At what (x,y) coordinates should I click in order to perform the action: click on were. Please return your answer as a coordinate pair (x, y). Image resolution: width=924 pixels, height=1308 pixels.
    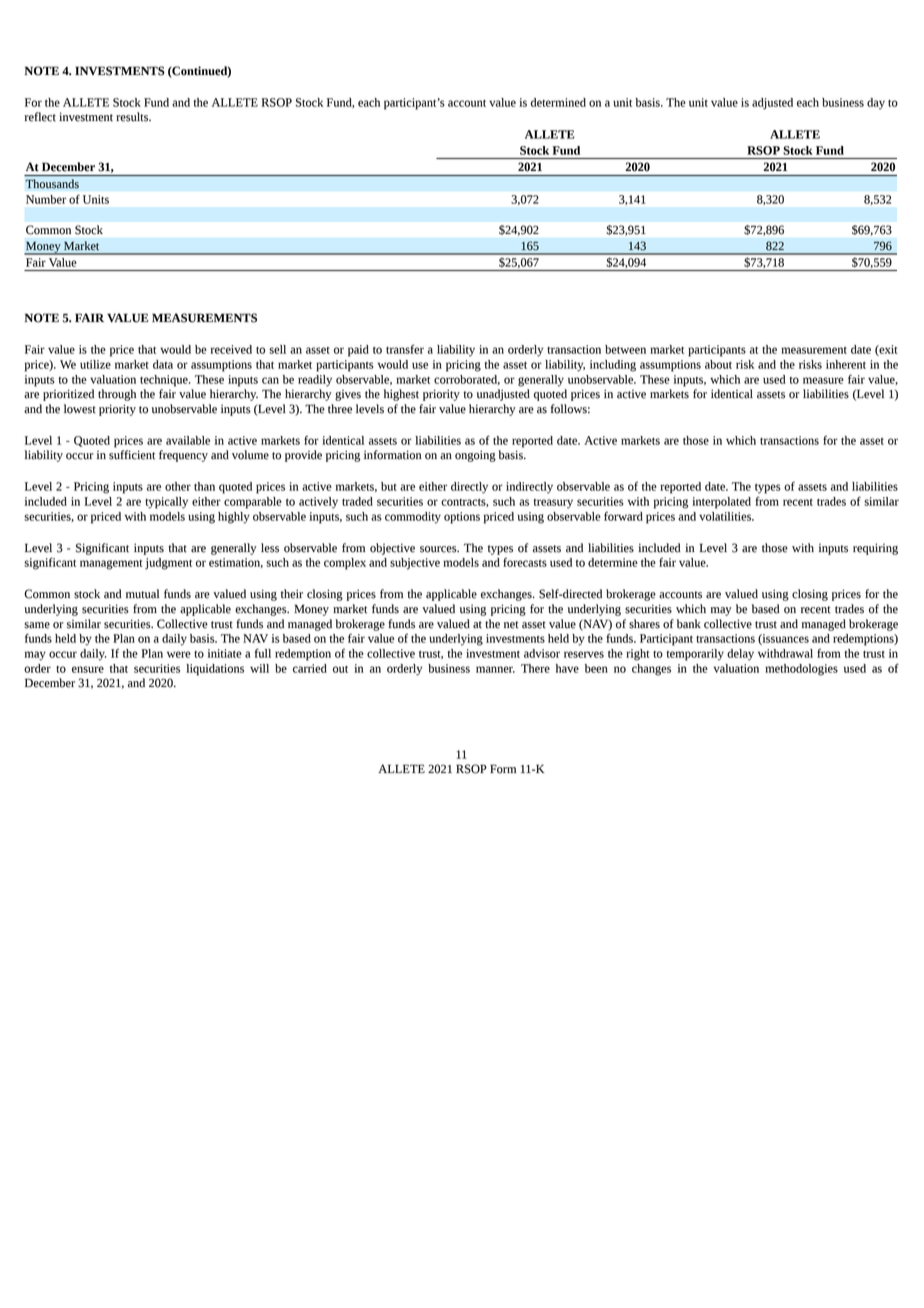
    Looking at the image, I should click on (179, 654).
